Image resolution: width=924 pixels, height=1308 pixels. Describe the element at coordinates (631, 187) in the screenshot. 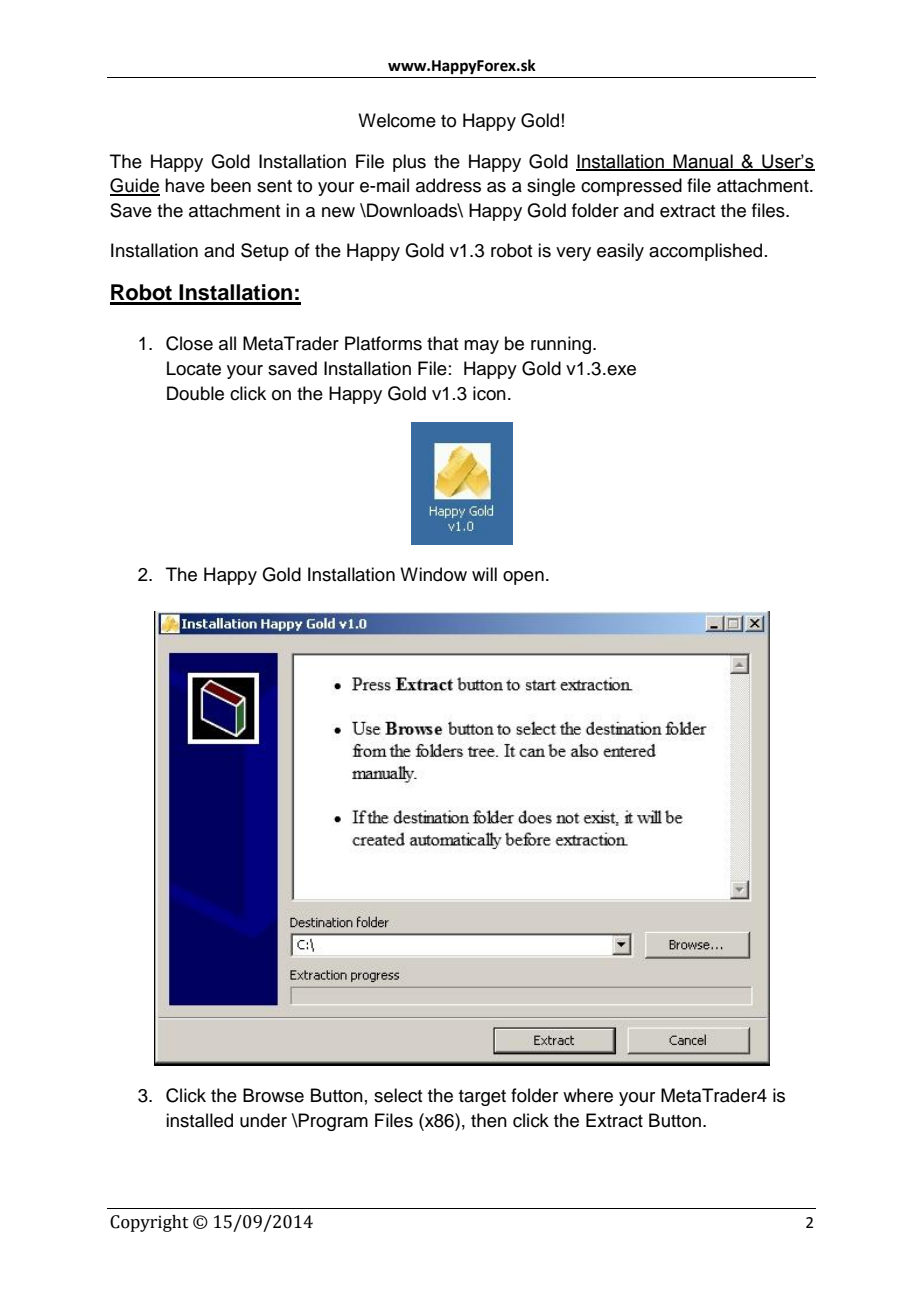

I see `compressed` at that location.
